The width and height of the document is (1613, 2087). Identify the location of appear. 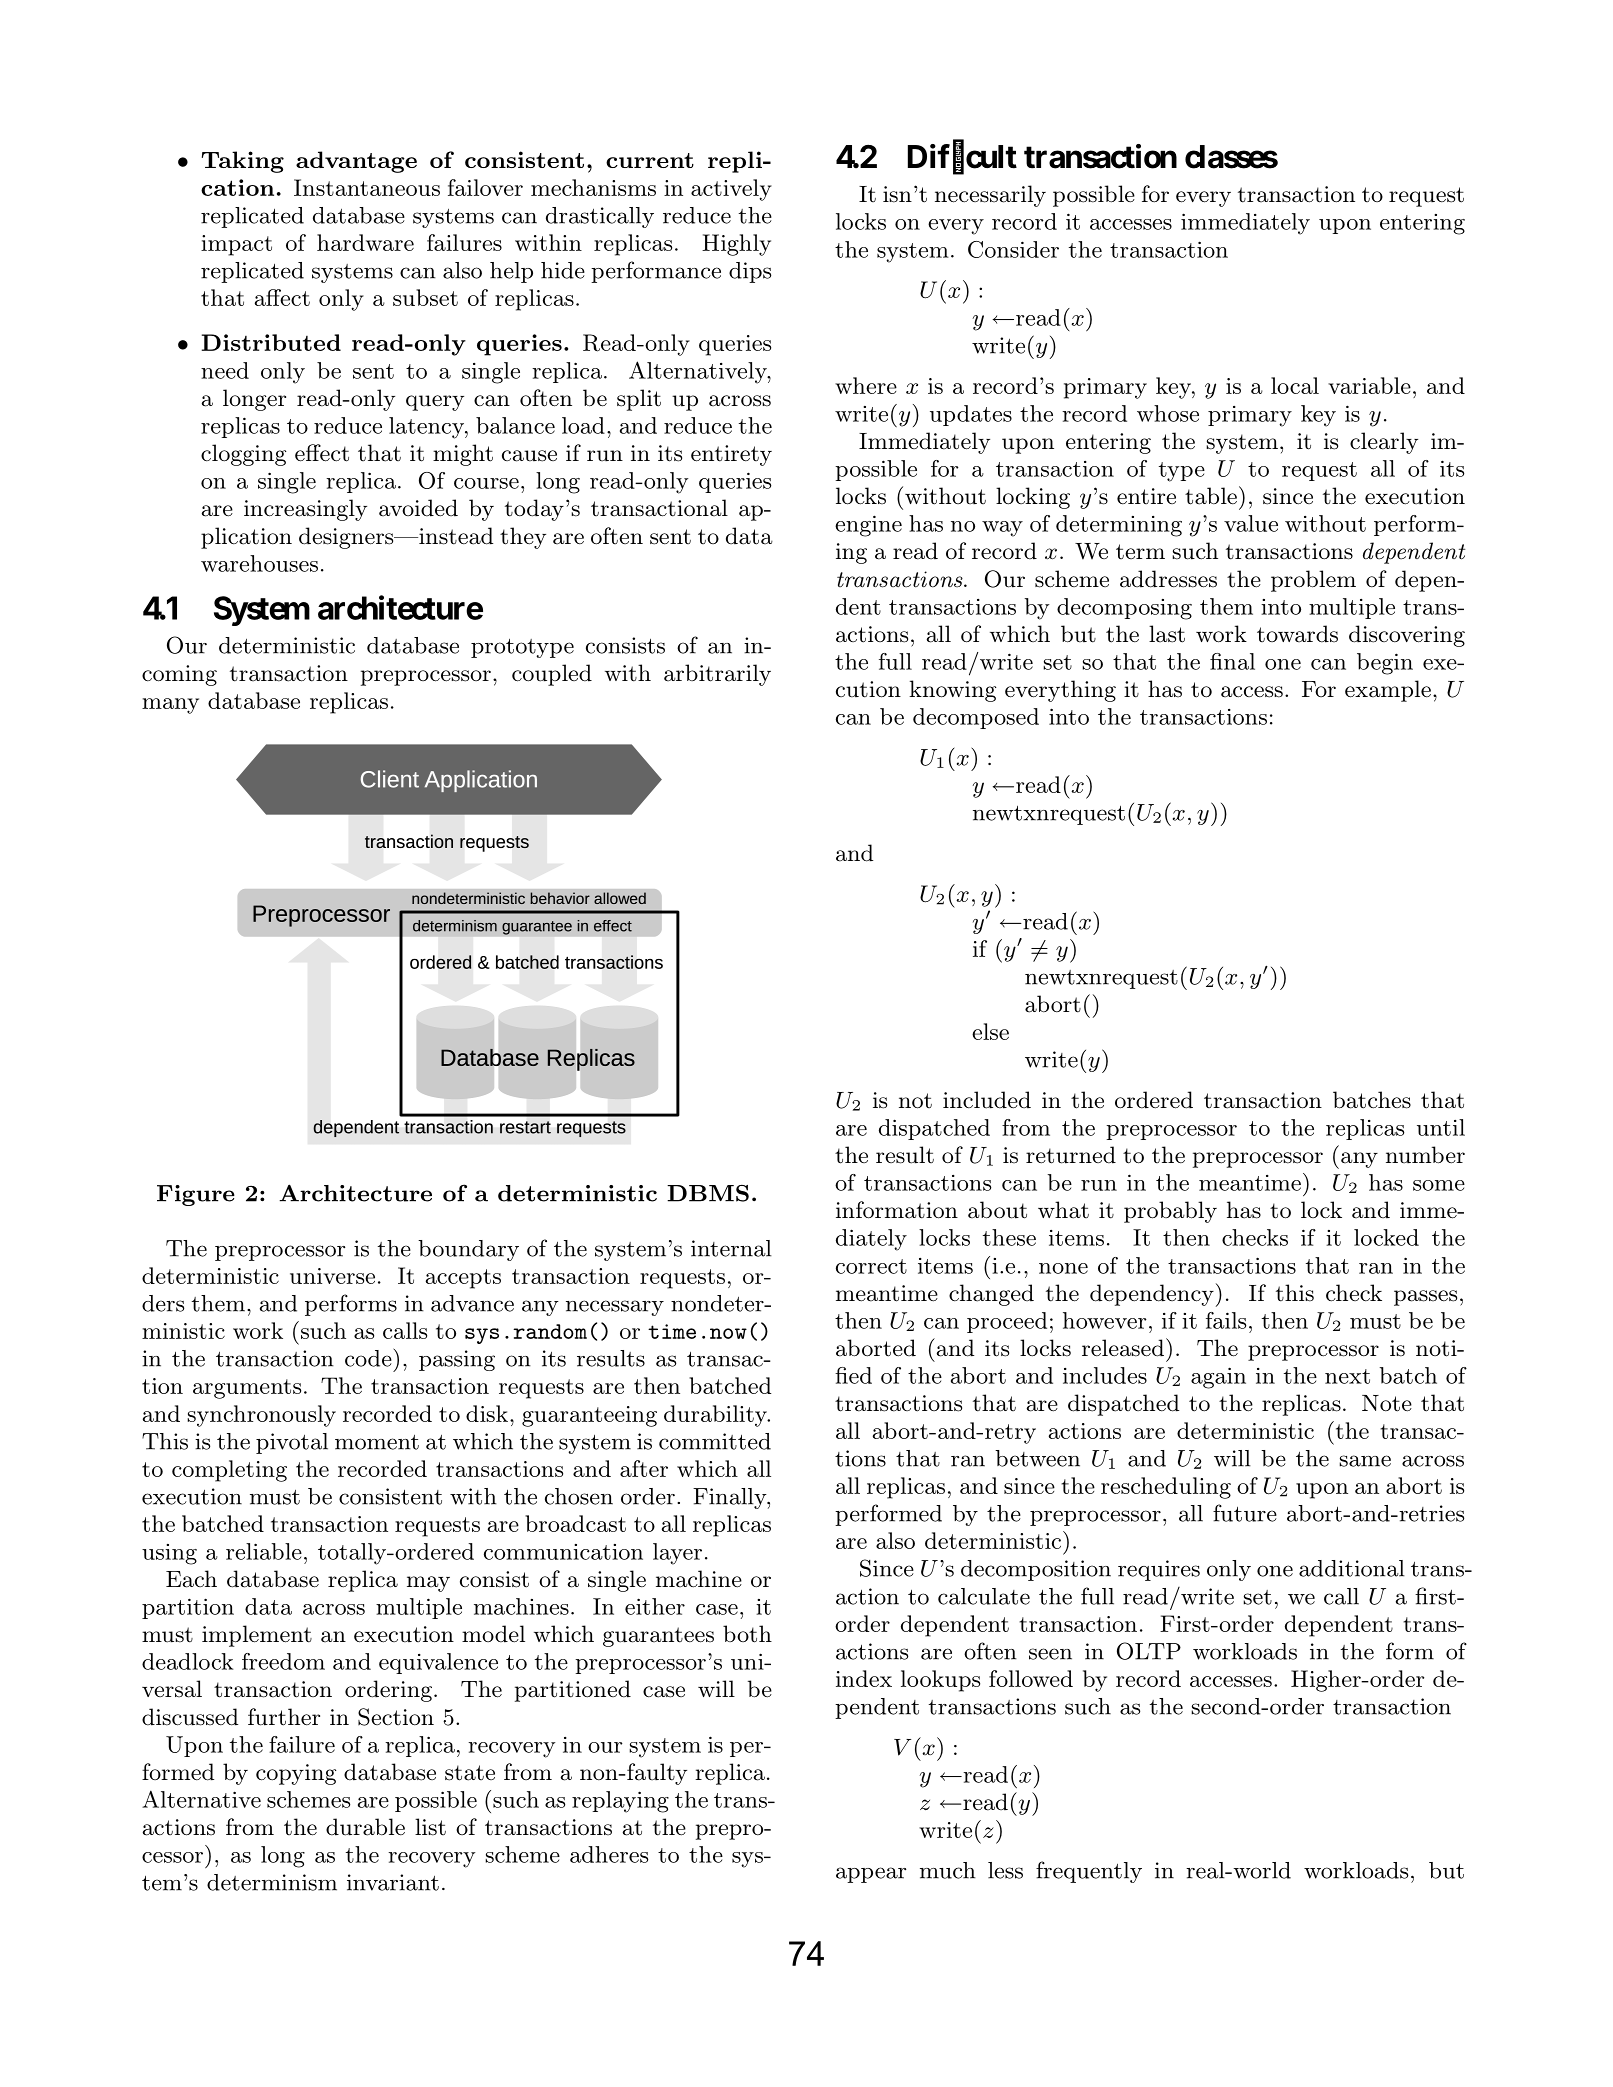
(871, 1875).
